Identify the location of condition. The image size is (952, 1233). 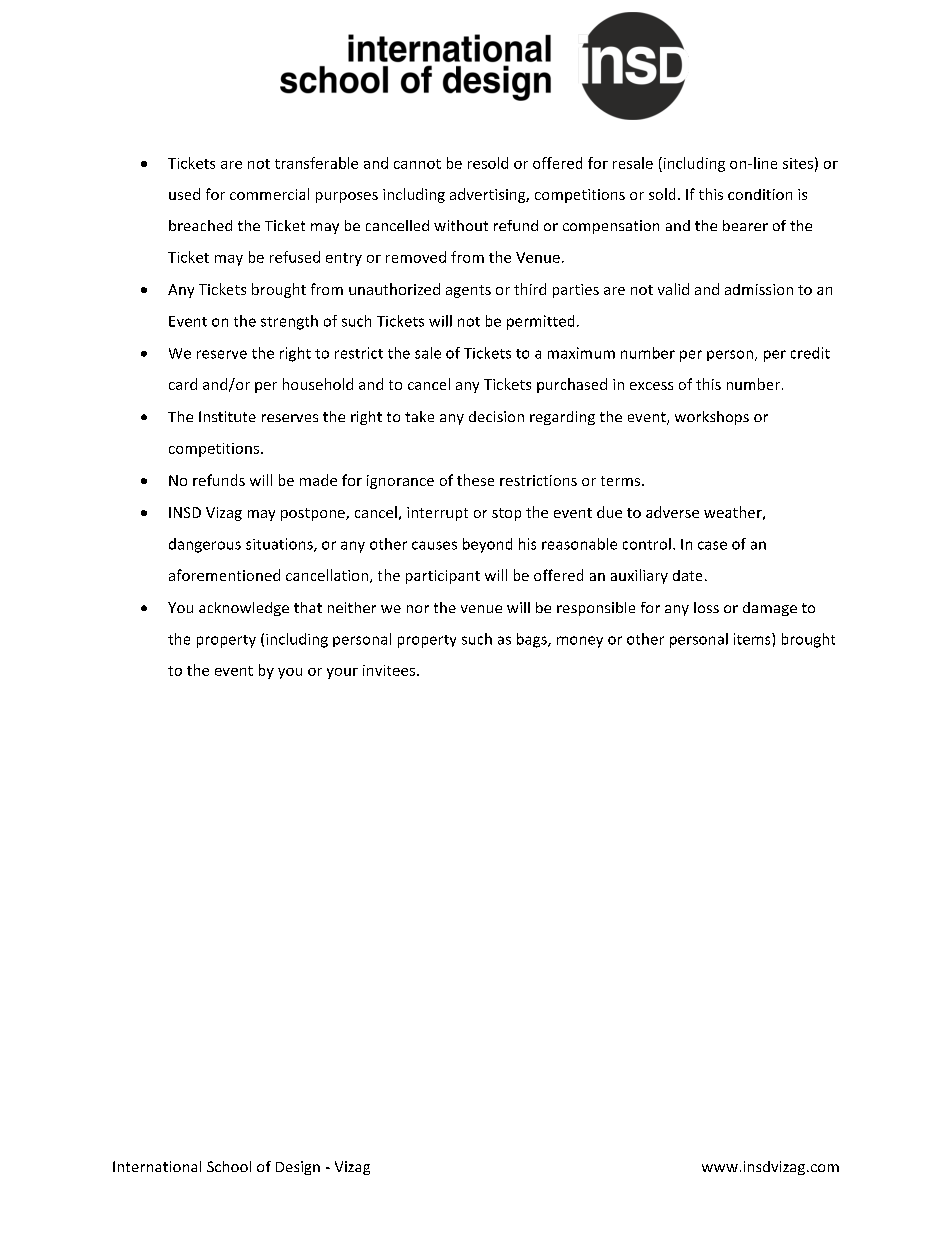
(760, 194).
